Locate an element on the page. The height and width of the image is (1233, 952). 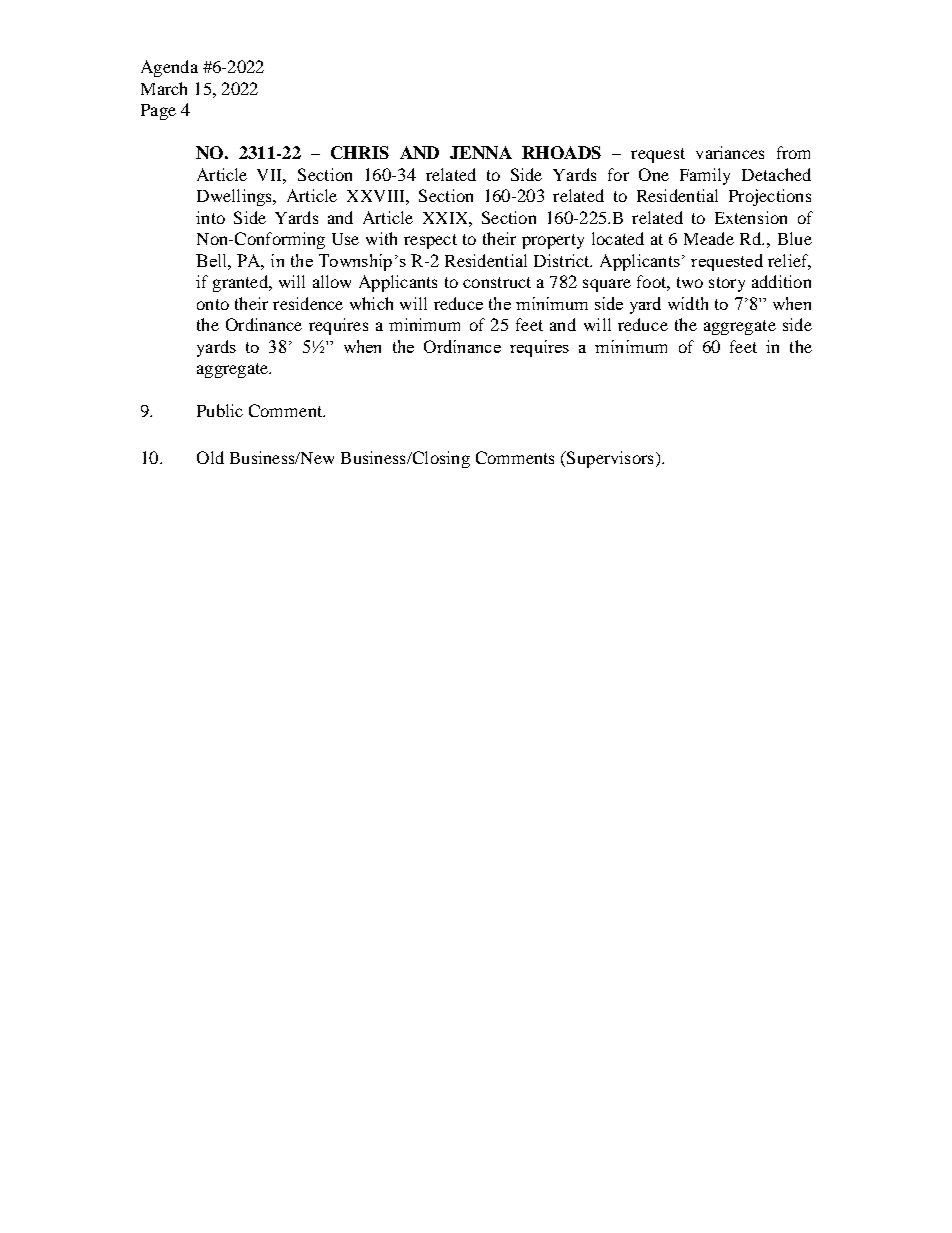
granted is located at coordinates (241, 283).
